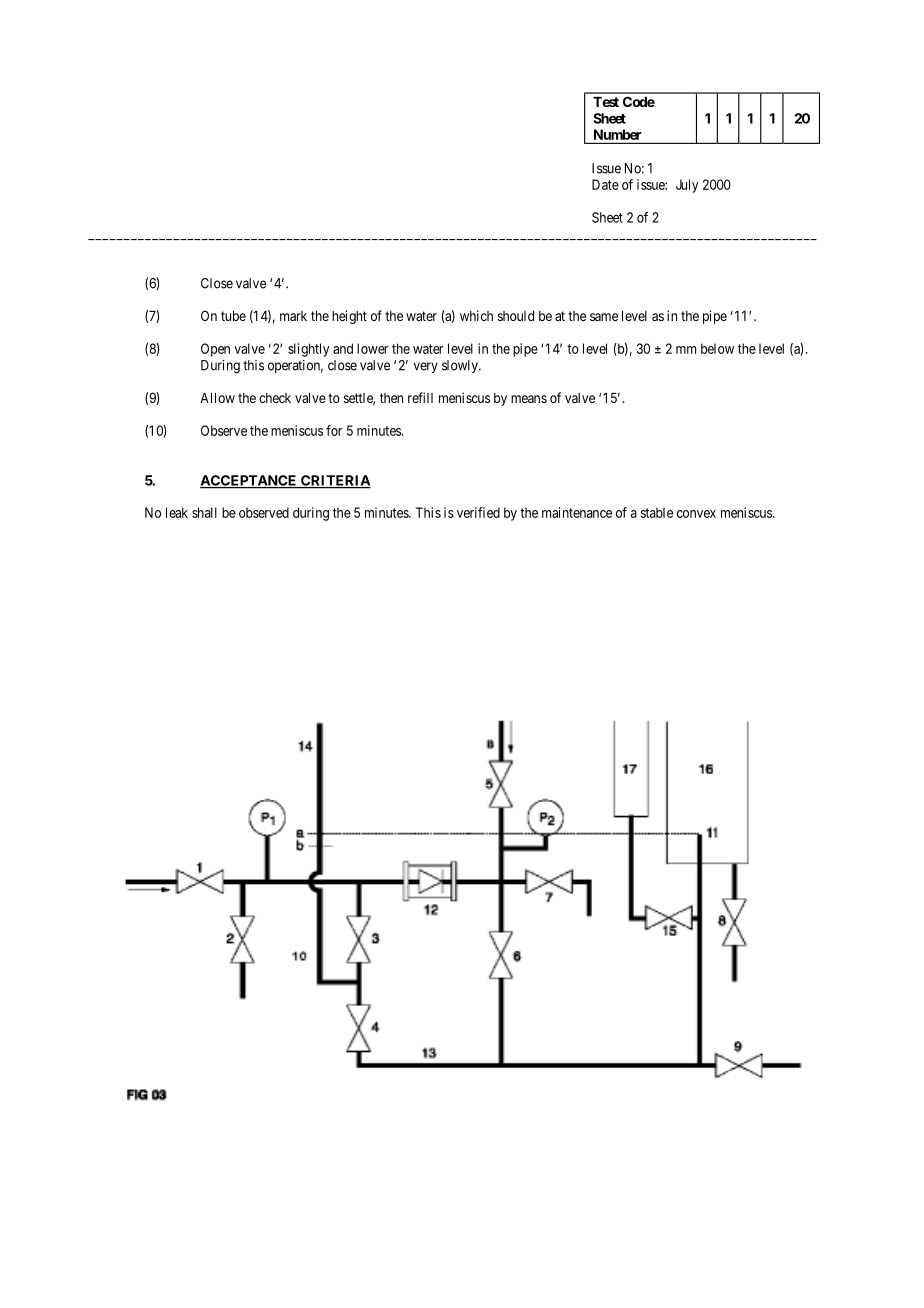 The width and height of the screenshot is (924, 1308). What do you see at coordinates (606, 102) in the screenshot?
I see `Test` at bounding box center [606, 102].
